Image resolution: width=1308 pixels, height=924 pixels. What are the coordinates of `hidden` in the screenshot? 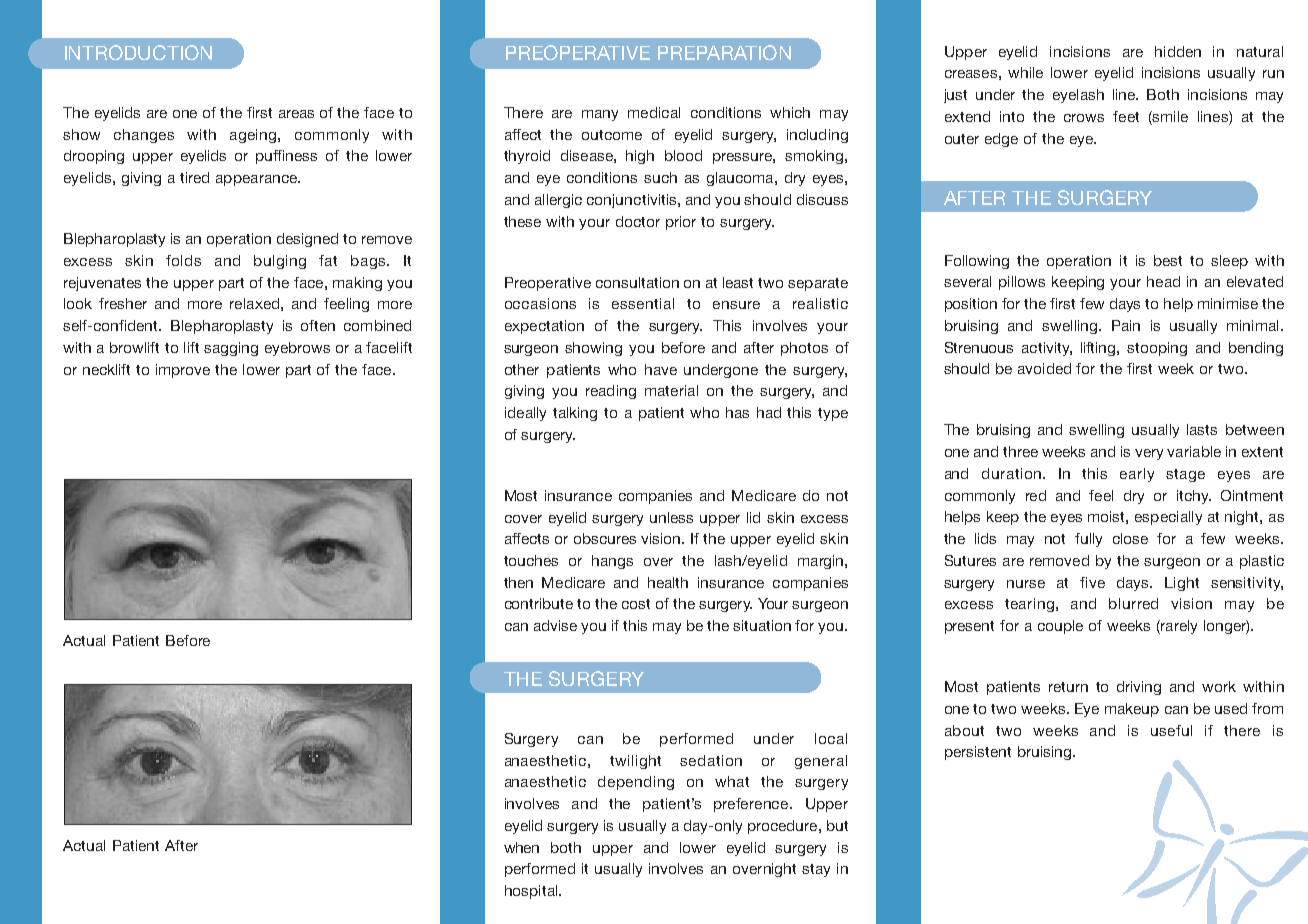 It's located at (1178, 51).
